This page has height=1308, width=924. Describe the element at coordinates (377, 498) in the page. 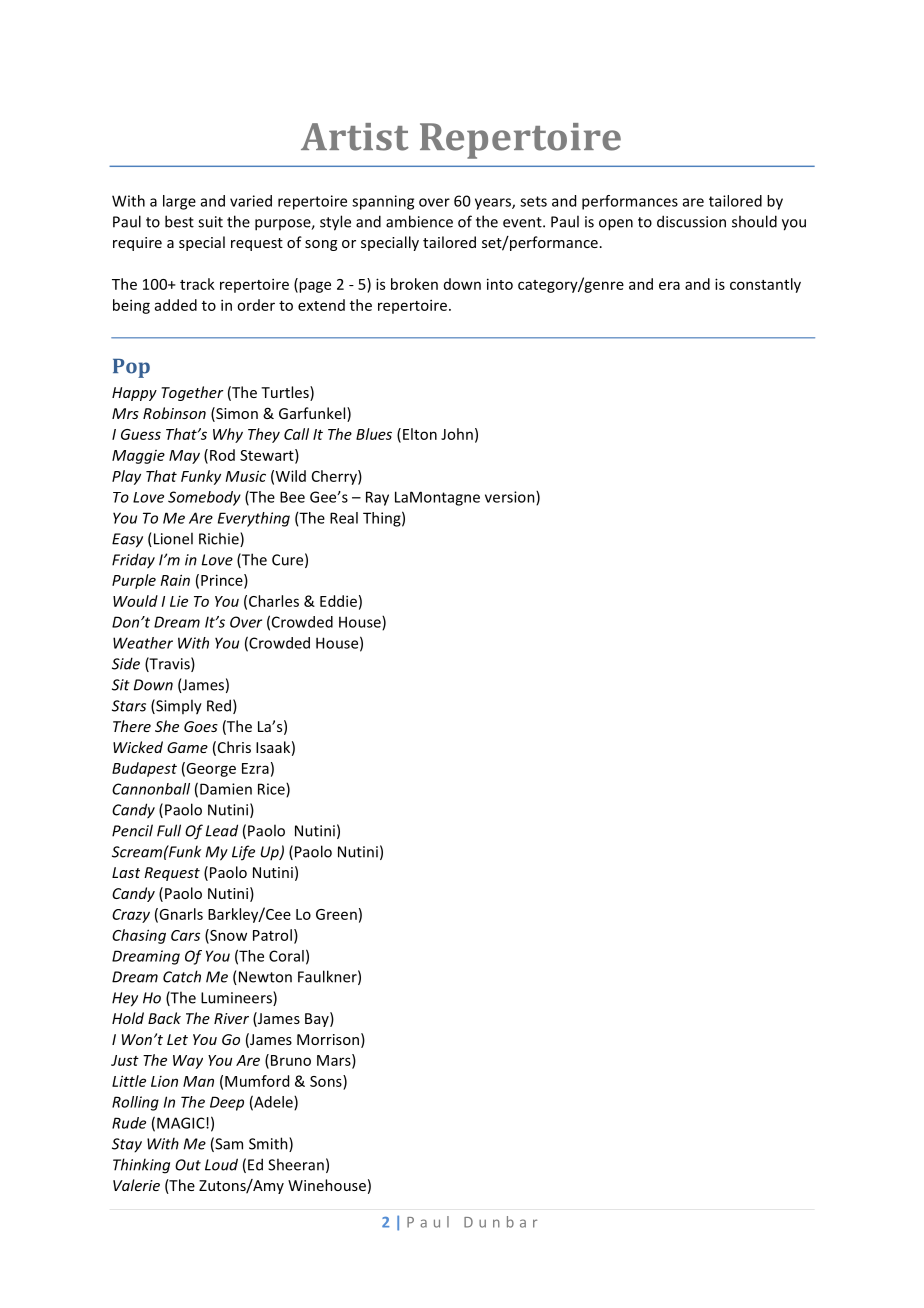

I see `Ray` at that location.
